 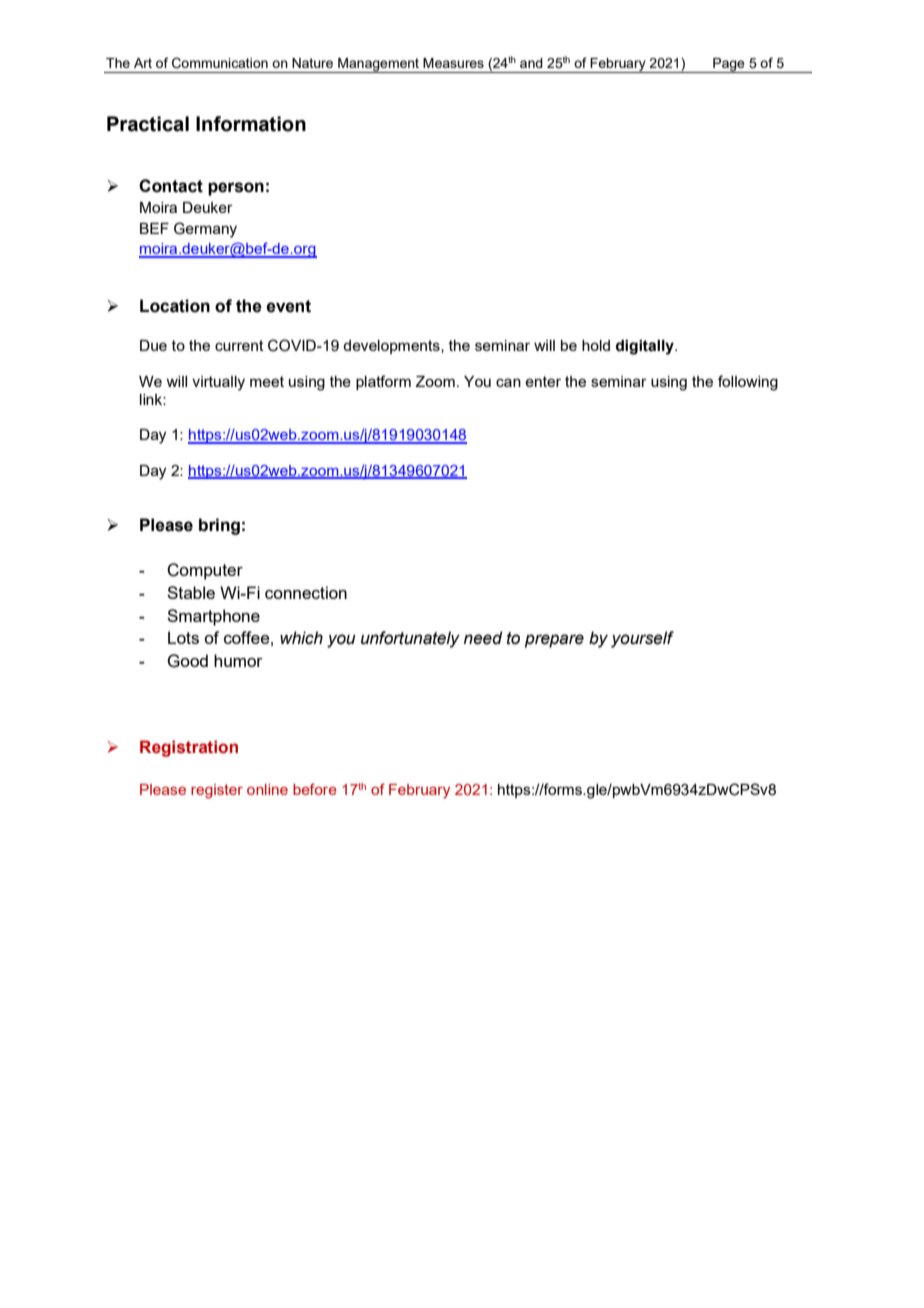 I want to click on can, so click(x=508, y=382).
